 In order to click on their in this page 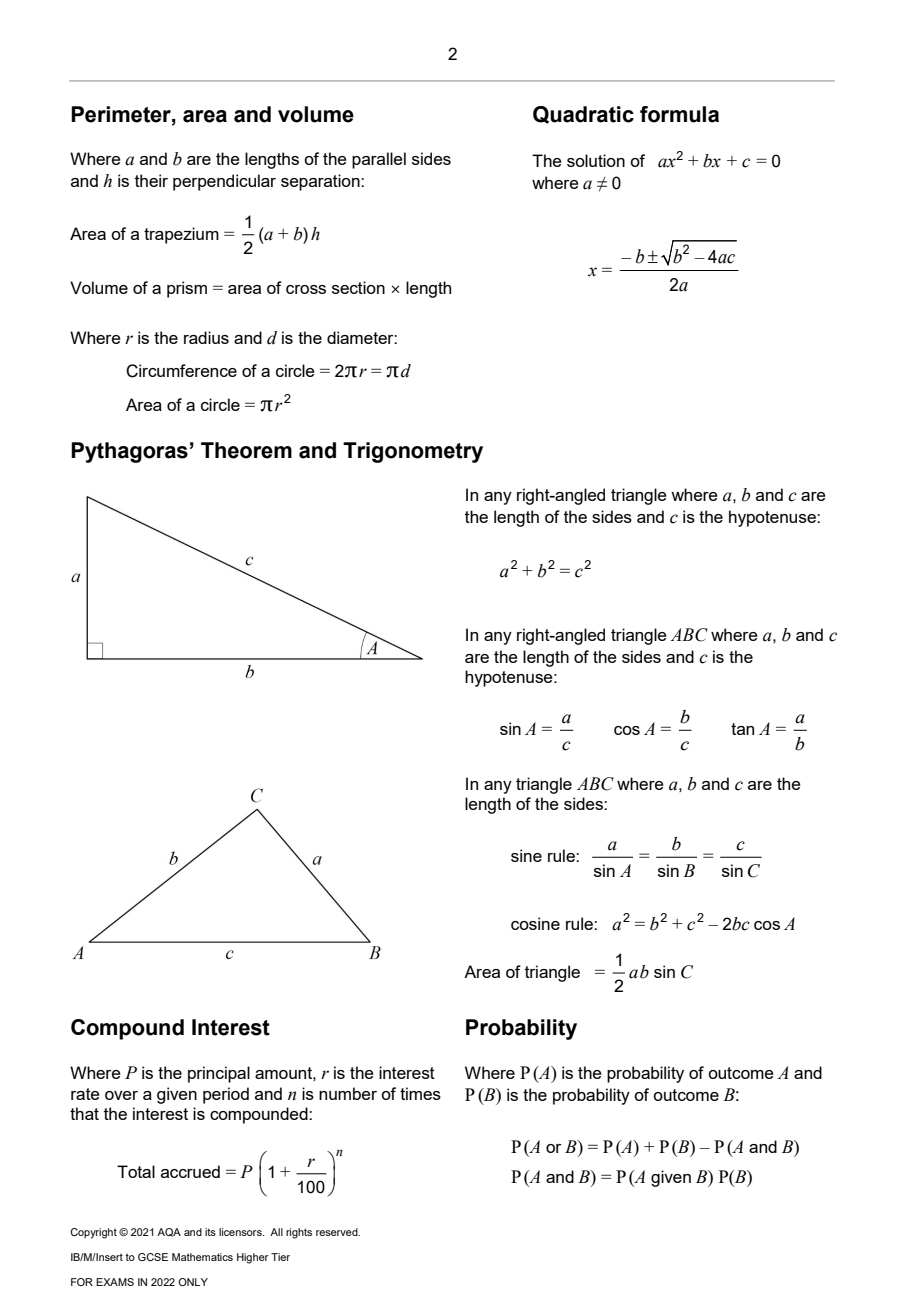, I will do `click(151, 180)`.
